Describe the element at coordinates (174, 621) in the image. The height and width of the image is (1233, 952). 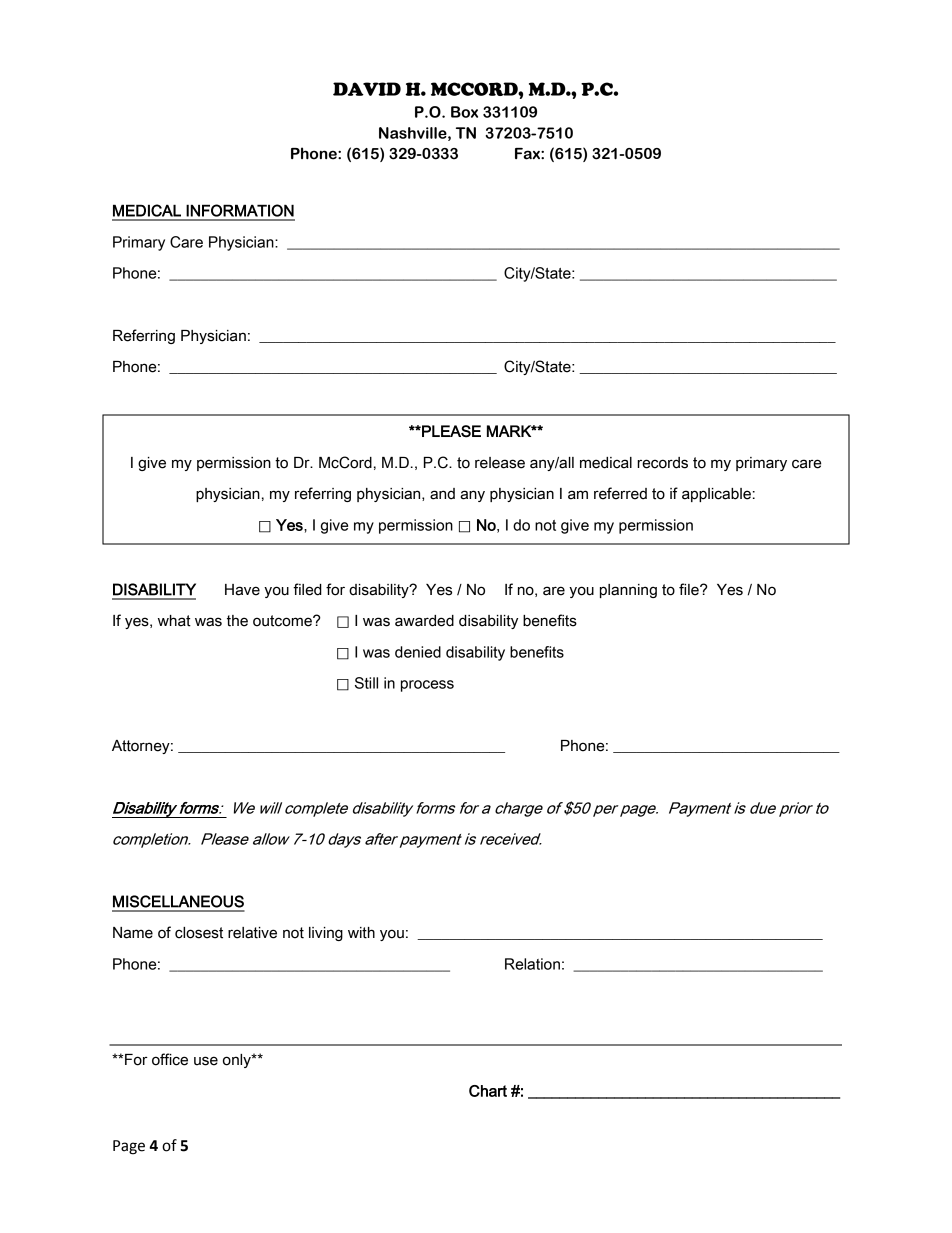
I see `what` at that location.
